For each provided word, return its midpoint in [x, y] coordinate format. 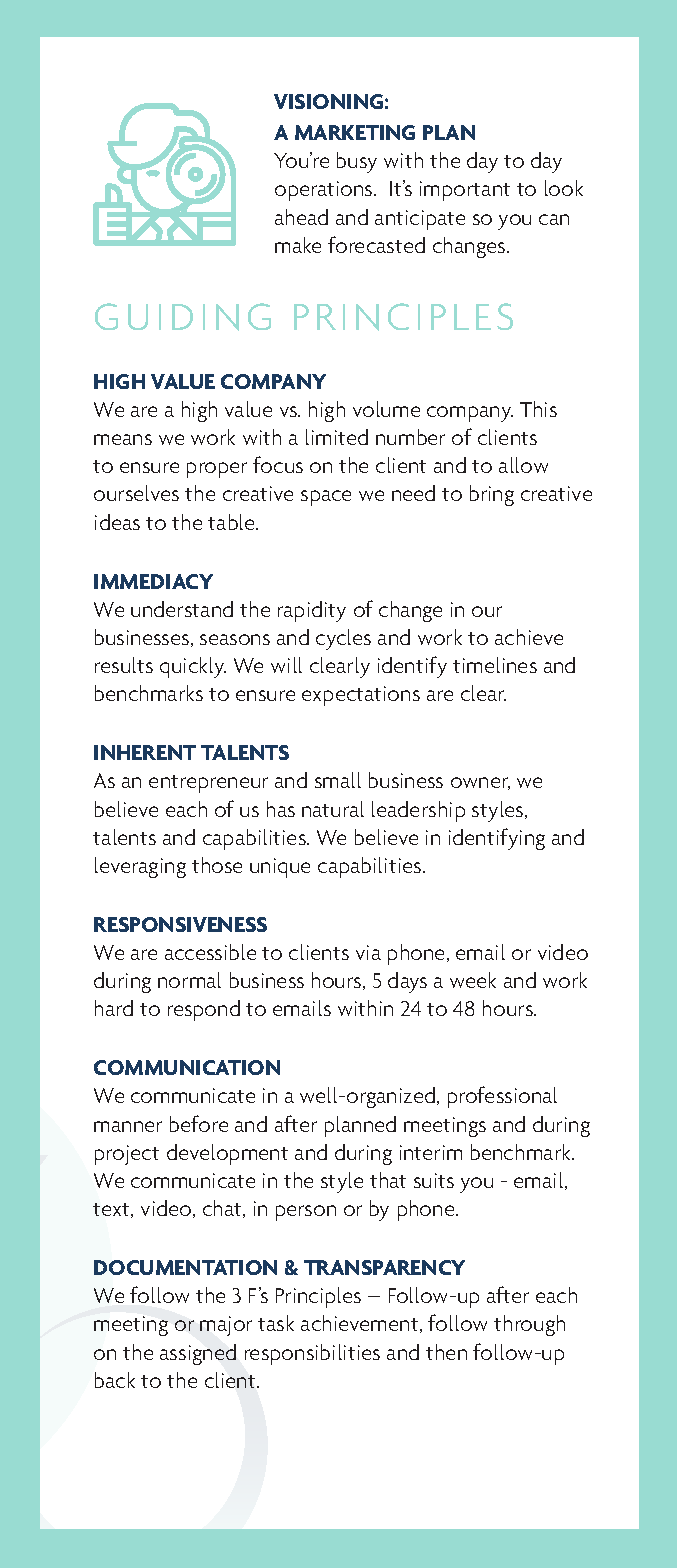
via [368, 952]
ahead [301, 217]
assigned [198, 1354]
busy [357, 162]
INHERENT [145, 752]
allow [523, 465]
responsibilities [312, 1354]
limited [337, 437]
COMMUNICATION [187, 1067]
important [465, 191]
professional [502, 1097]
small [338, 780]
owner [480, 783]
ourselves [136, 493]
